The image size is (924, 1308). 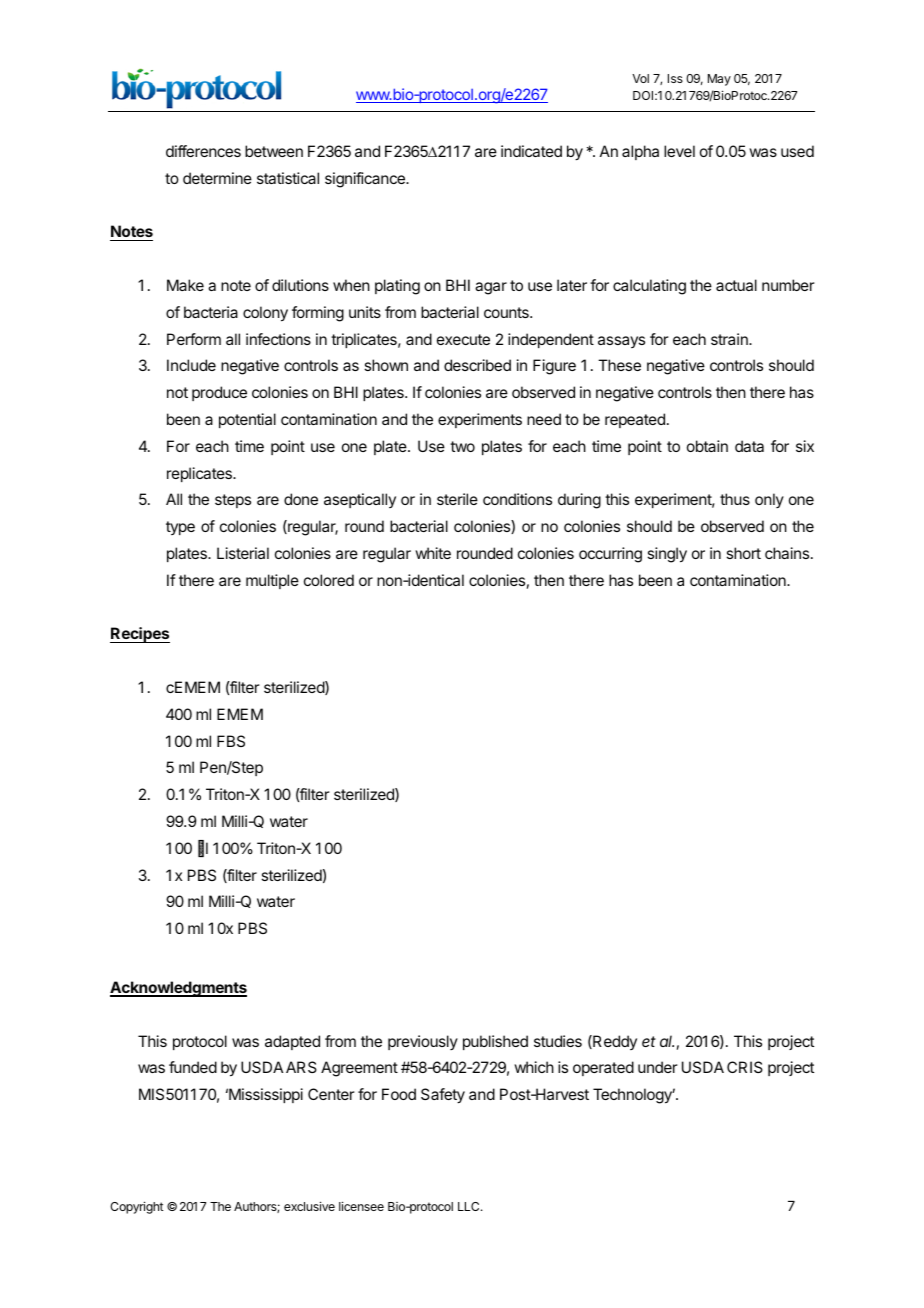 What do you see at coordinates (743, 553) in the screenshot?
I see `short` at bounding box center [743, 553].
